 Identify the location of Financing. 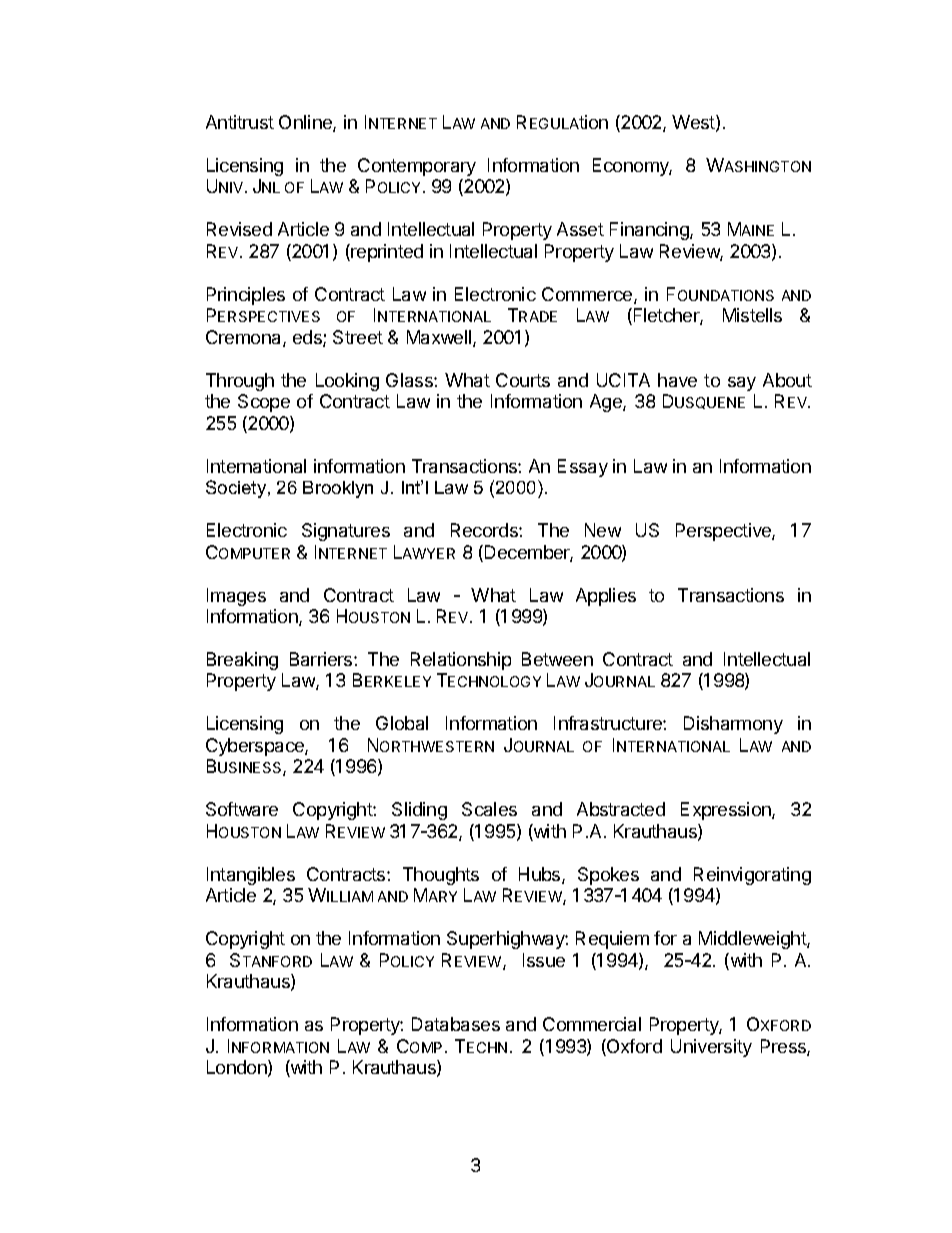
(650, 231).
